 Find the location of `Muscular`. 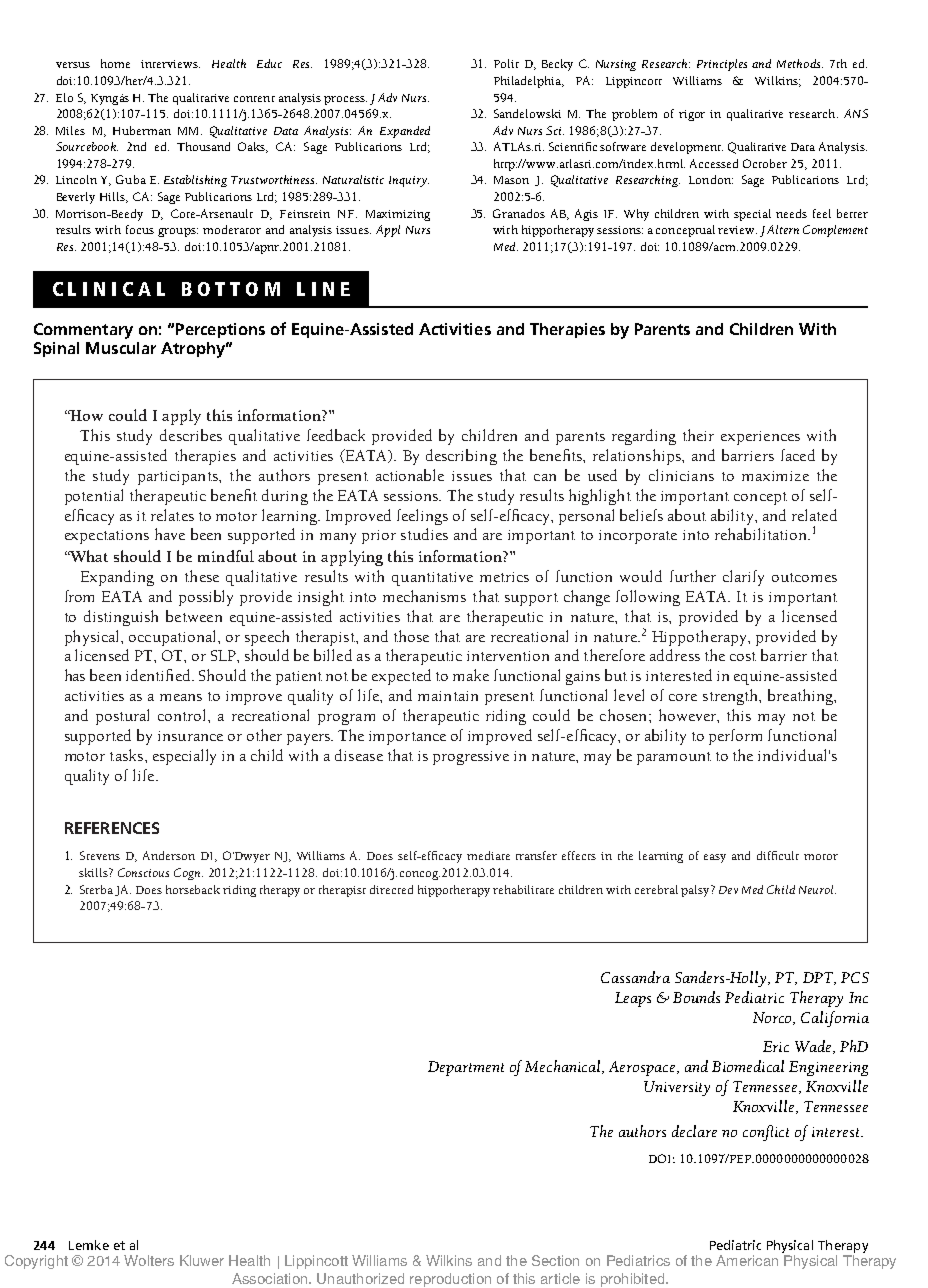

Muscular is located at coordinates (121, 348).
